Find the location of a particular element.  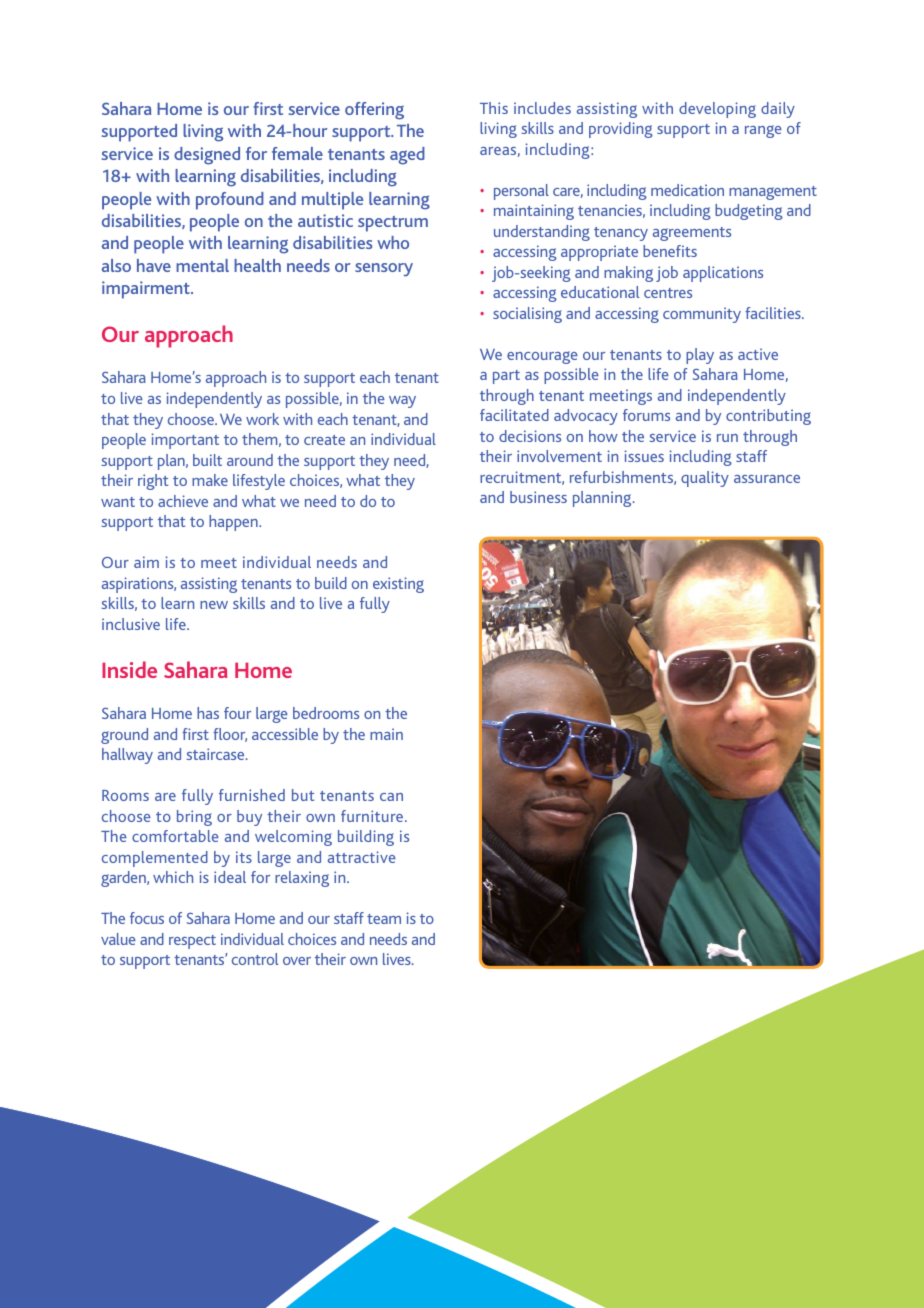

quality is located at coordinates (705, 479).
